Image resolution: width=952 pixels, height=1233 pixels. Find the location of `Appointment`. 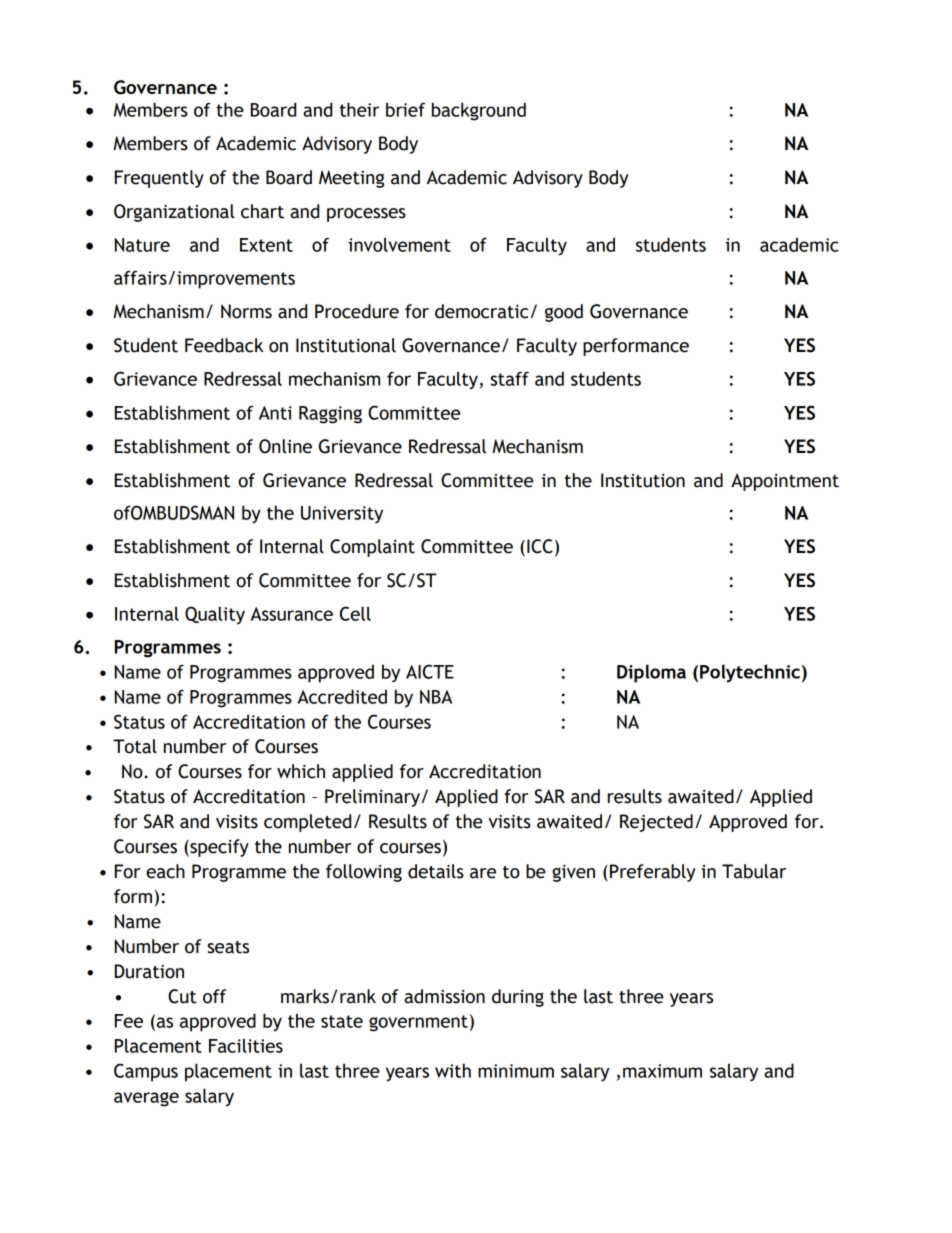

Appointment is located at coordinates (785, 482).
